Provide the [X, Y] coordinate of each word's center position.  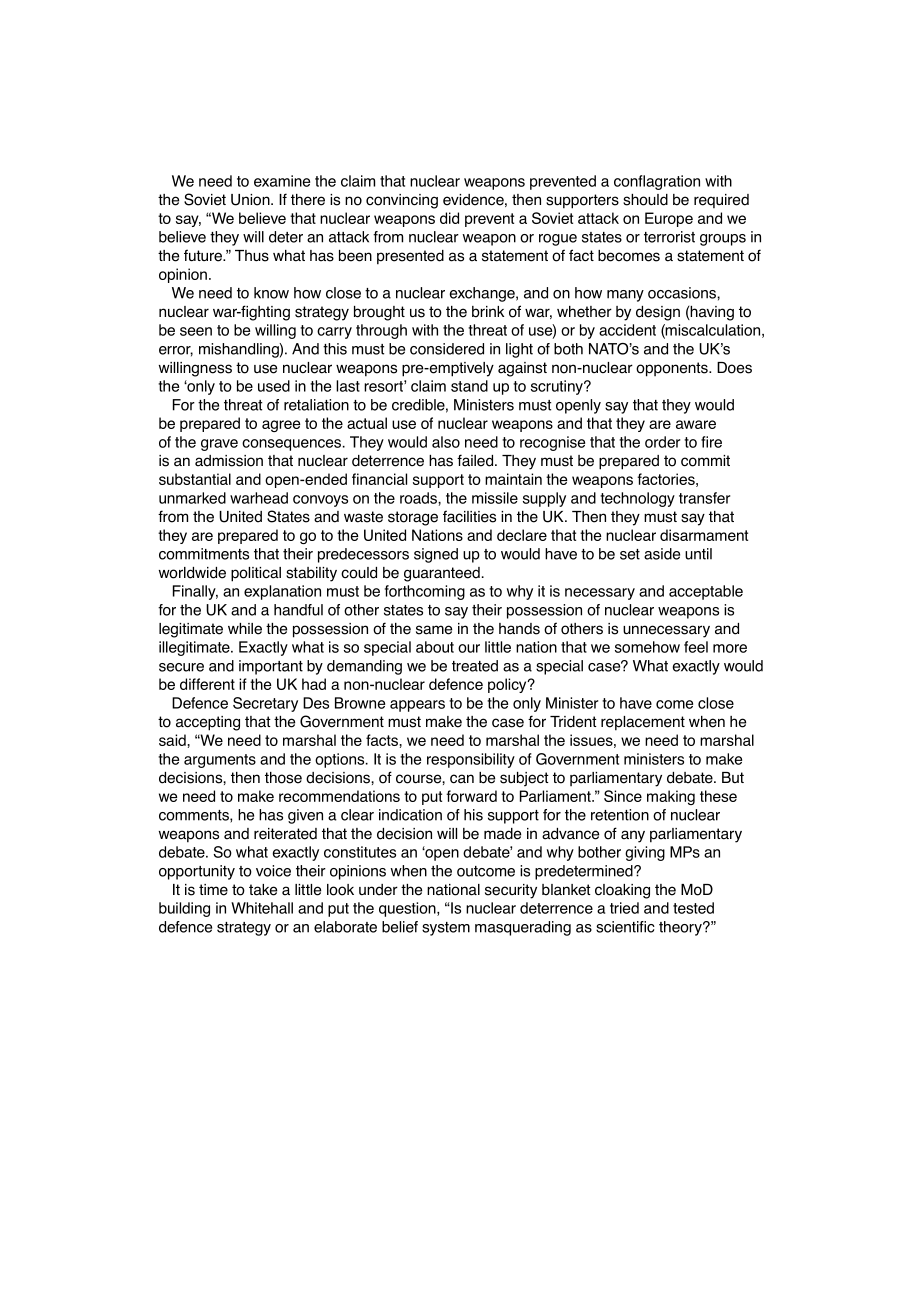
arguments [220, 761]
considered [447, 349]
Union [251, 200]
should [645, 200]
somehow [647, 647]
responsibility [471, 760]
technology [637, 499]
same [434, 630]
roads [419, 498]
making [671, 797]
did [449, 218]
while [245, 629]
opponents [673, 369]
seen [196, 331]
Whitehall [262, 908]
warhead [259, 498]
